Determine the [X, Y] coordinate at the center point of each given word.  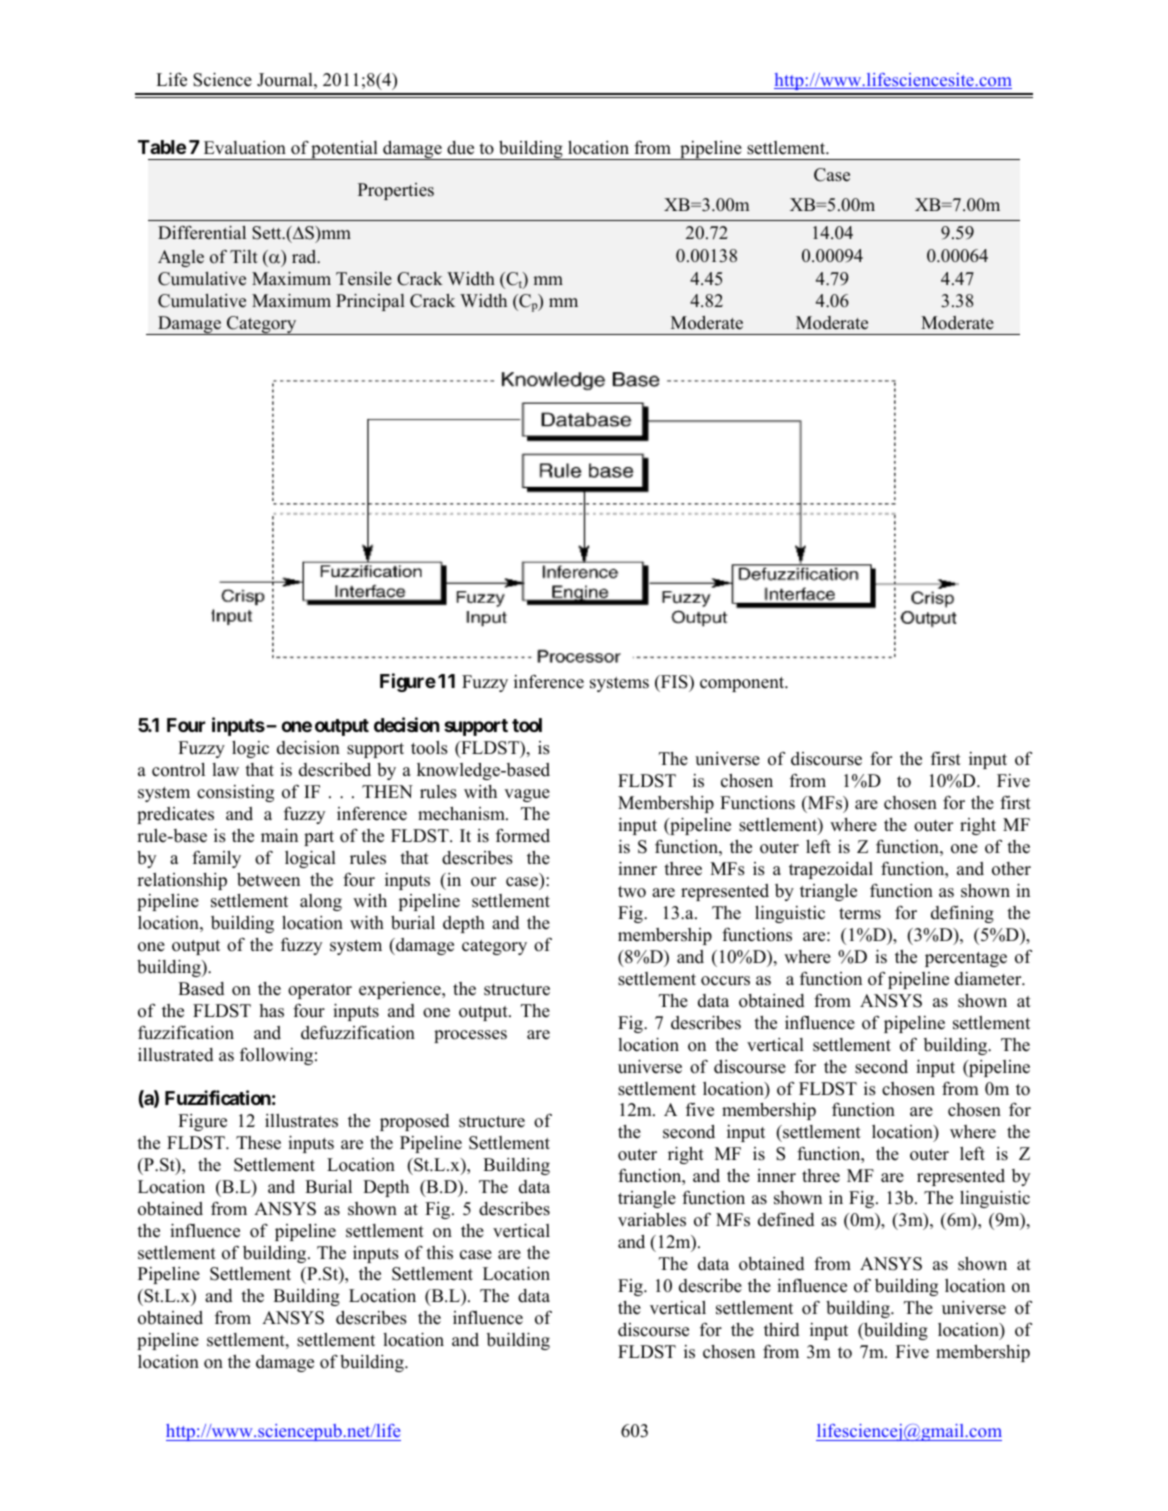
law [225, 769]
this [439, 1253]
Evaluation [245, 148]
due [460, 148]
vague [527, 795]
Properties [396, 191]
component [743, 684]
